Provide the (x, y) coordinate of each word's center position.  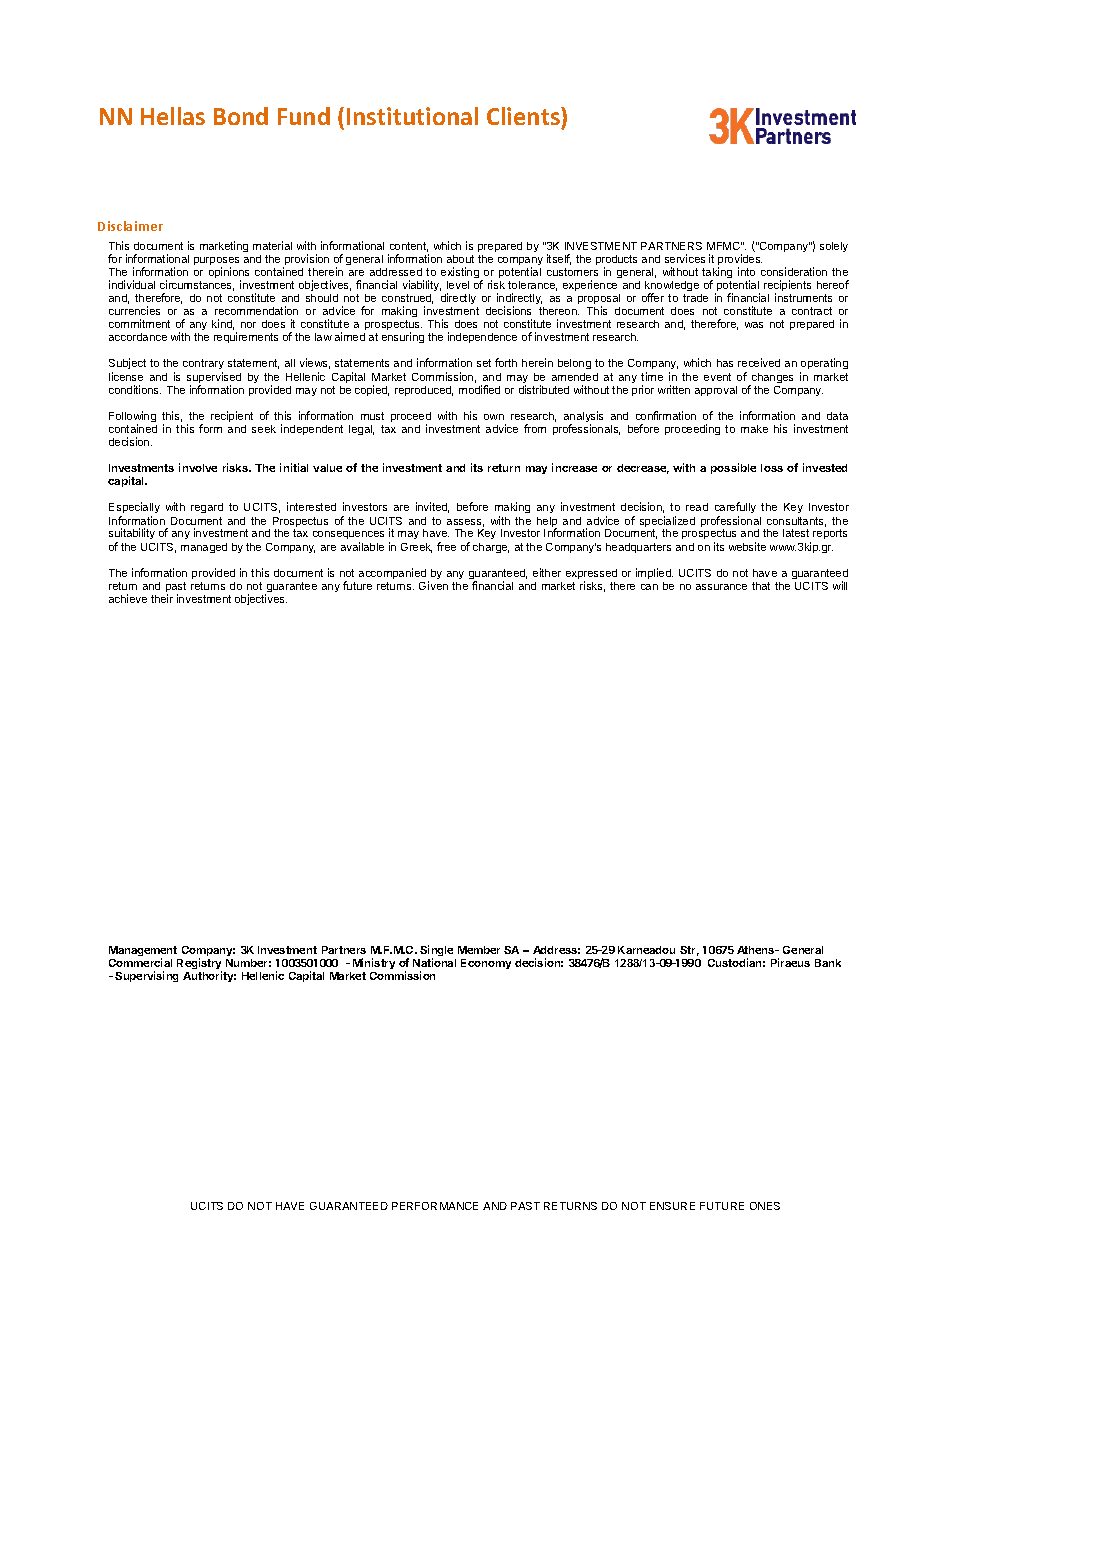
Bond (241, 116)
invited (432, 507)
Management (144, 953)
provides (740, 261)
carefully (735, 509)
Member (479, 950)
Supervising (146, 976)
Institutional (412, 116)
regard (207, 508)
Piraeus (790, 962)
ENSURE (672, 1206)
